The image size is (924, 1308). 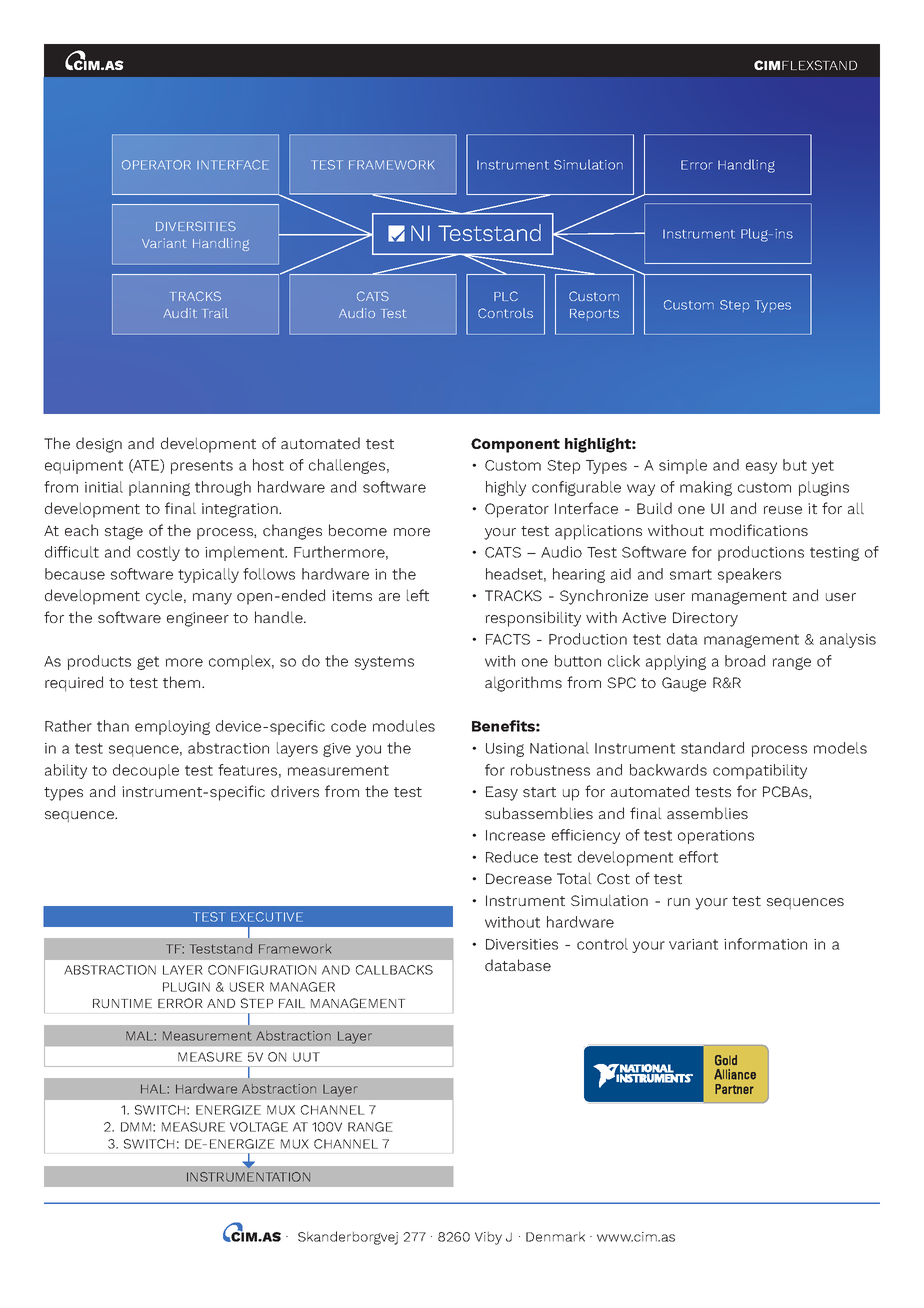 I want to click on left, so click(x=418, y=595).
